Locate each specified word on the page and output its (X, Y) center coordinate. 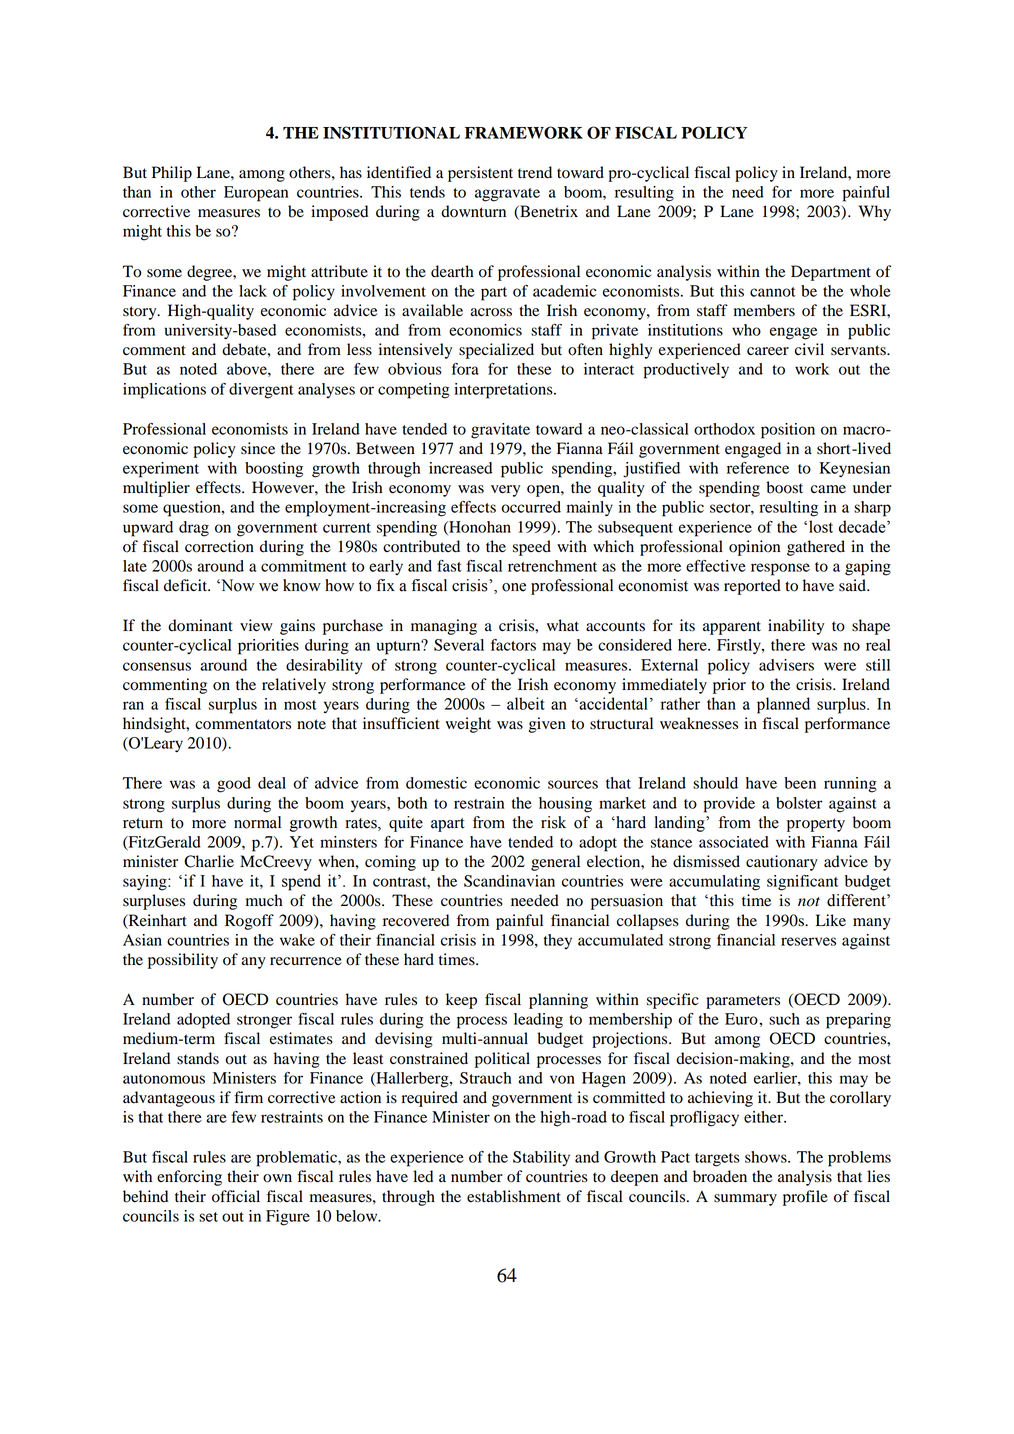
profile (805, 1198)
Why (875, 213)
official (236, 1196)
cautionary (782, 863)
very (505, 491)
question (193, 509)
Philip (172, 174)
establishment (514, 1196)
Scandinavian (509, 881)
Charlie (209, 861)
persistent (480, 174)
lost (821, 526)
